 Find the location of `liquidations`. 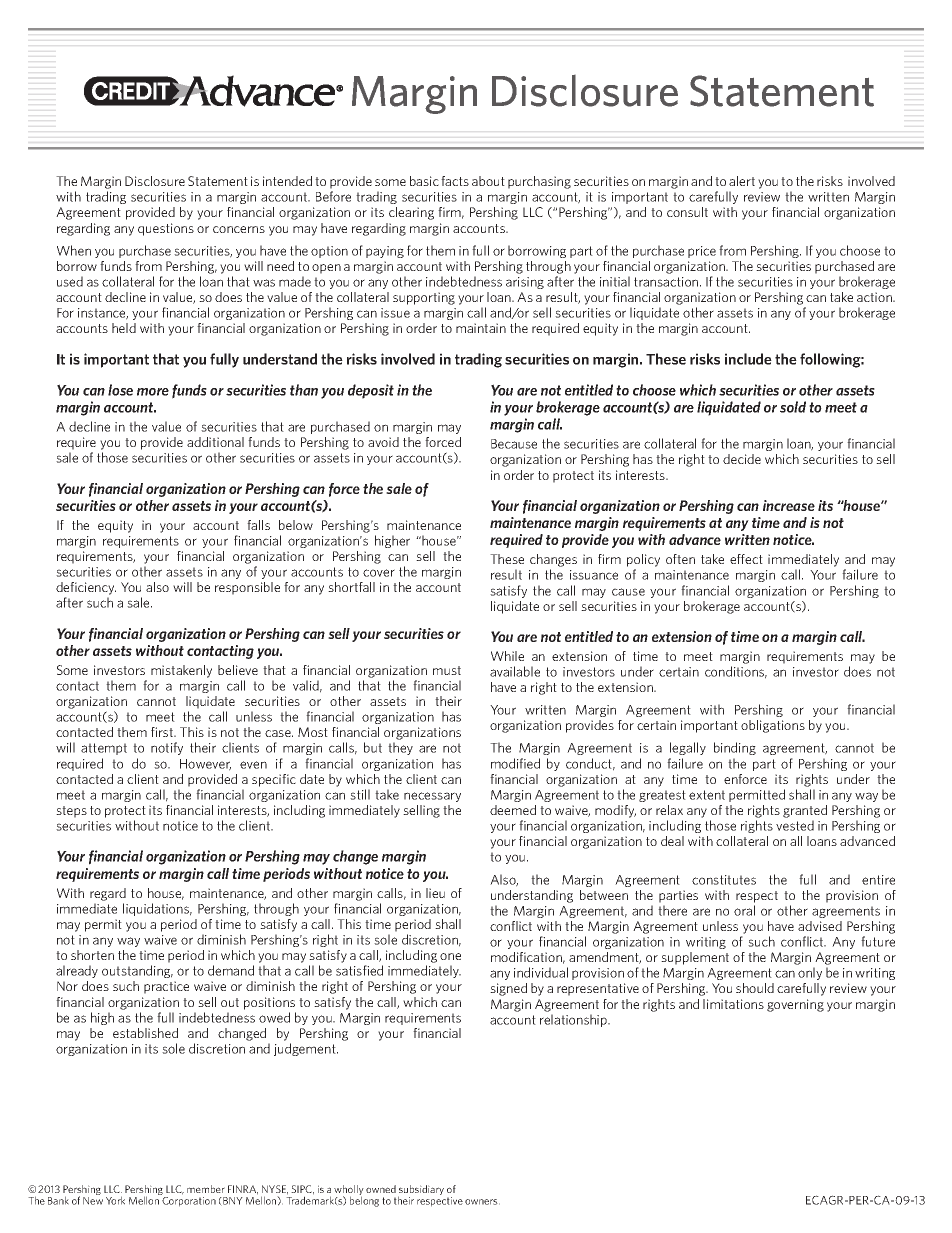

liquidations is located at coordinates (157, 909).
